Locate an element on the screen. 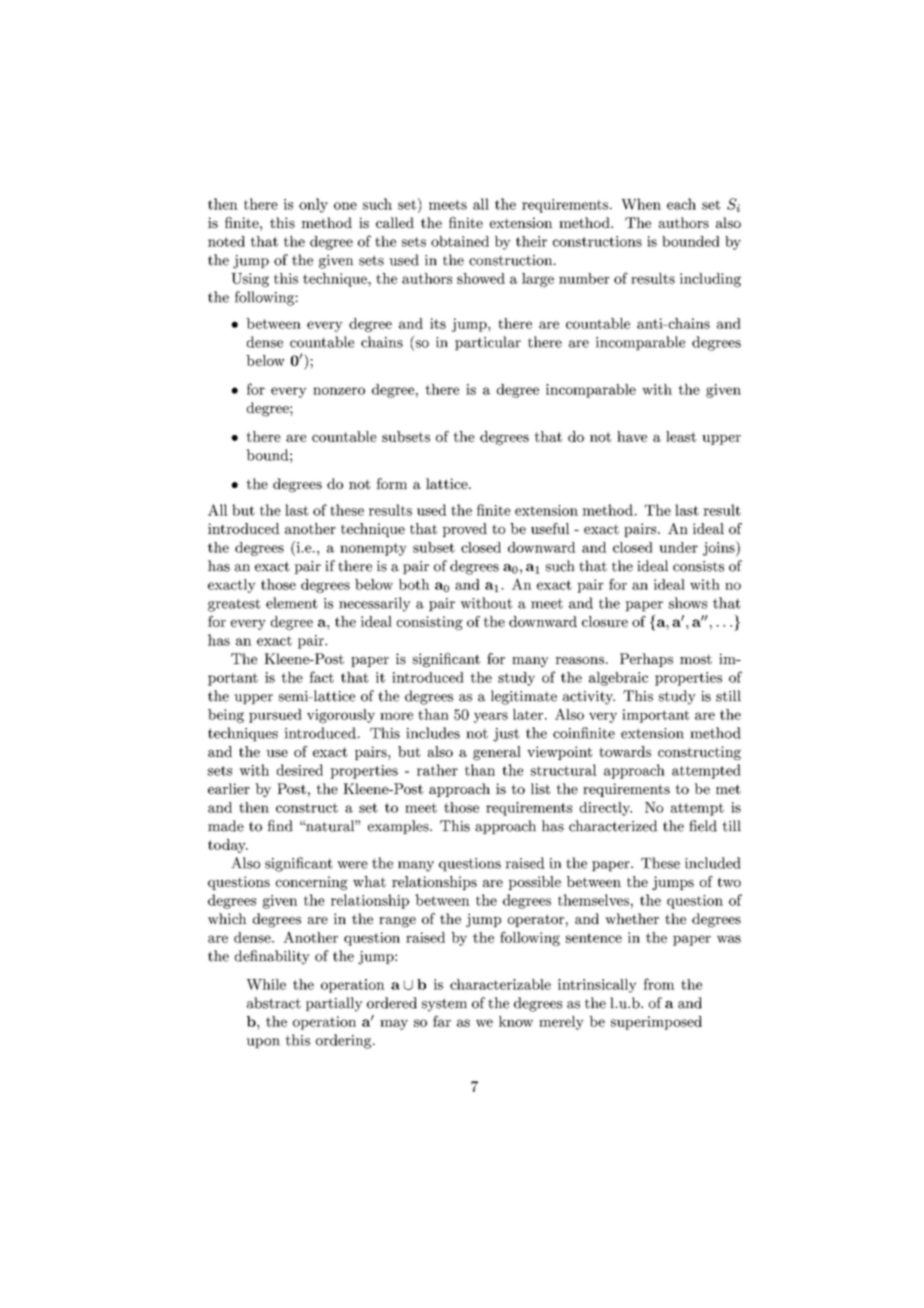  obtained is located at coordinates (460, 241).
